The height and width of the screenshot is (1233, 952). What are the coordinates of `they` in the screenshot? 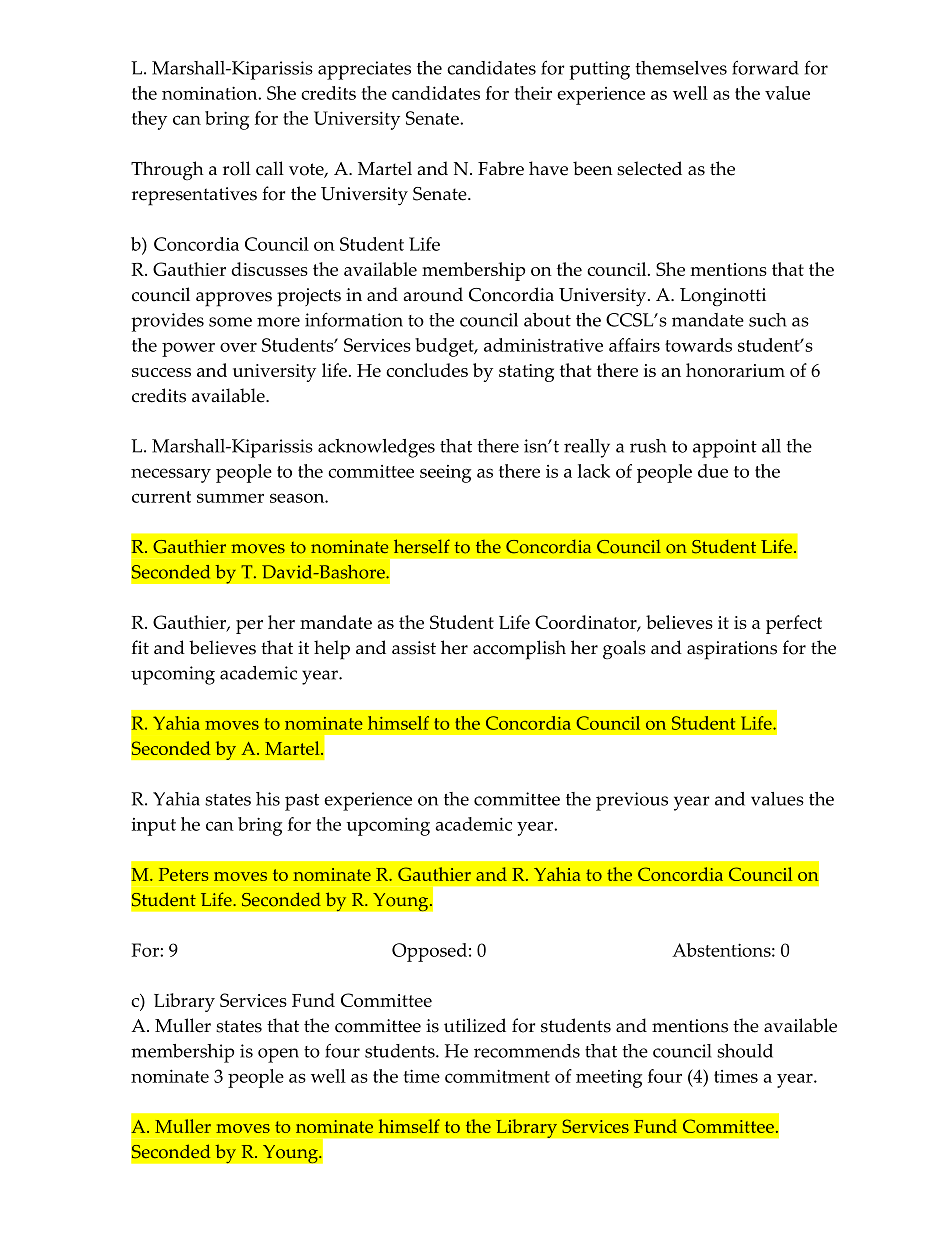 It's located at (149, 120).
